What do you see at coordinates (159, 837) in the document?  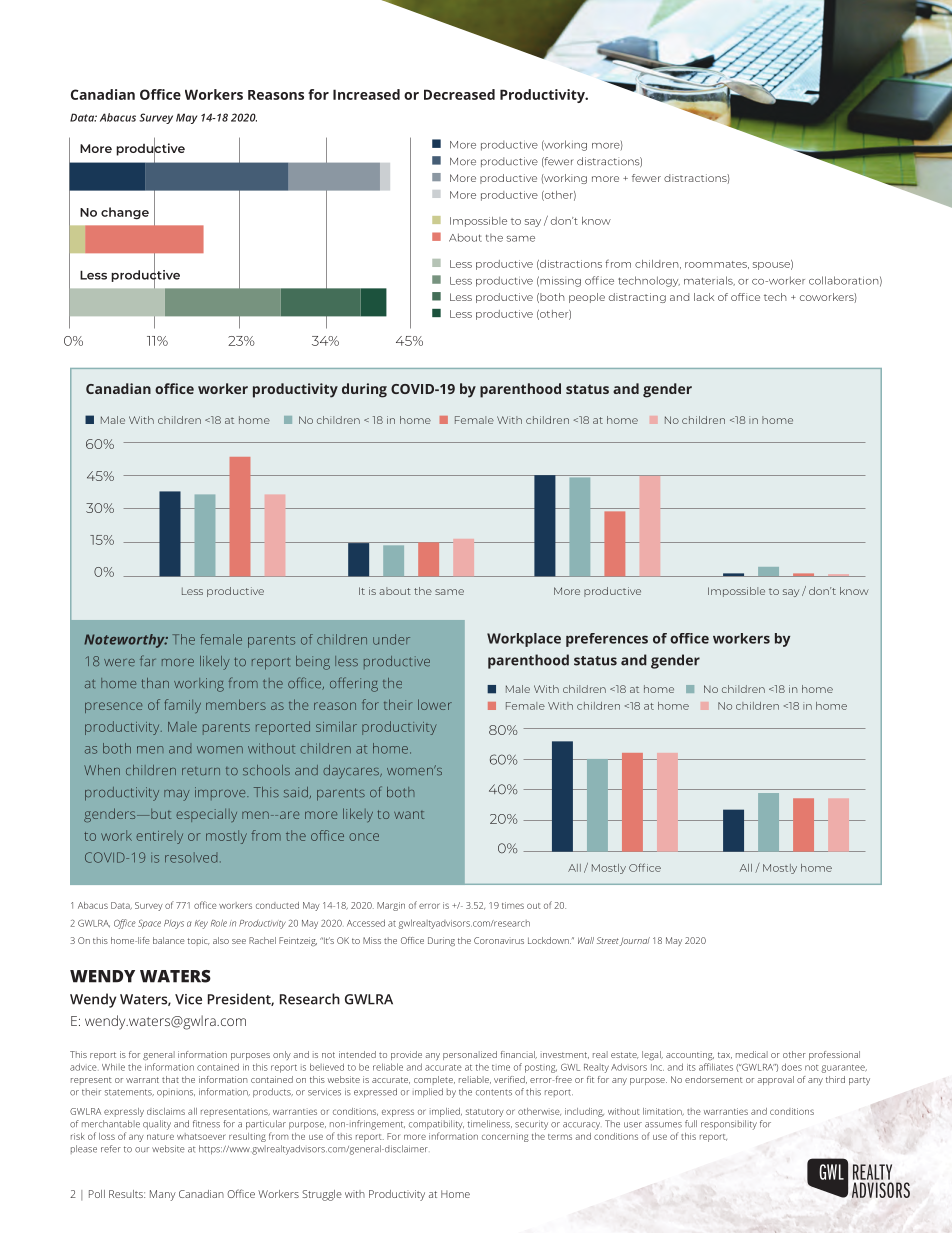 I see `entirely` at bounding box center [159, 837].
